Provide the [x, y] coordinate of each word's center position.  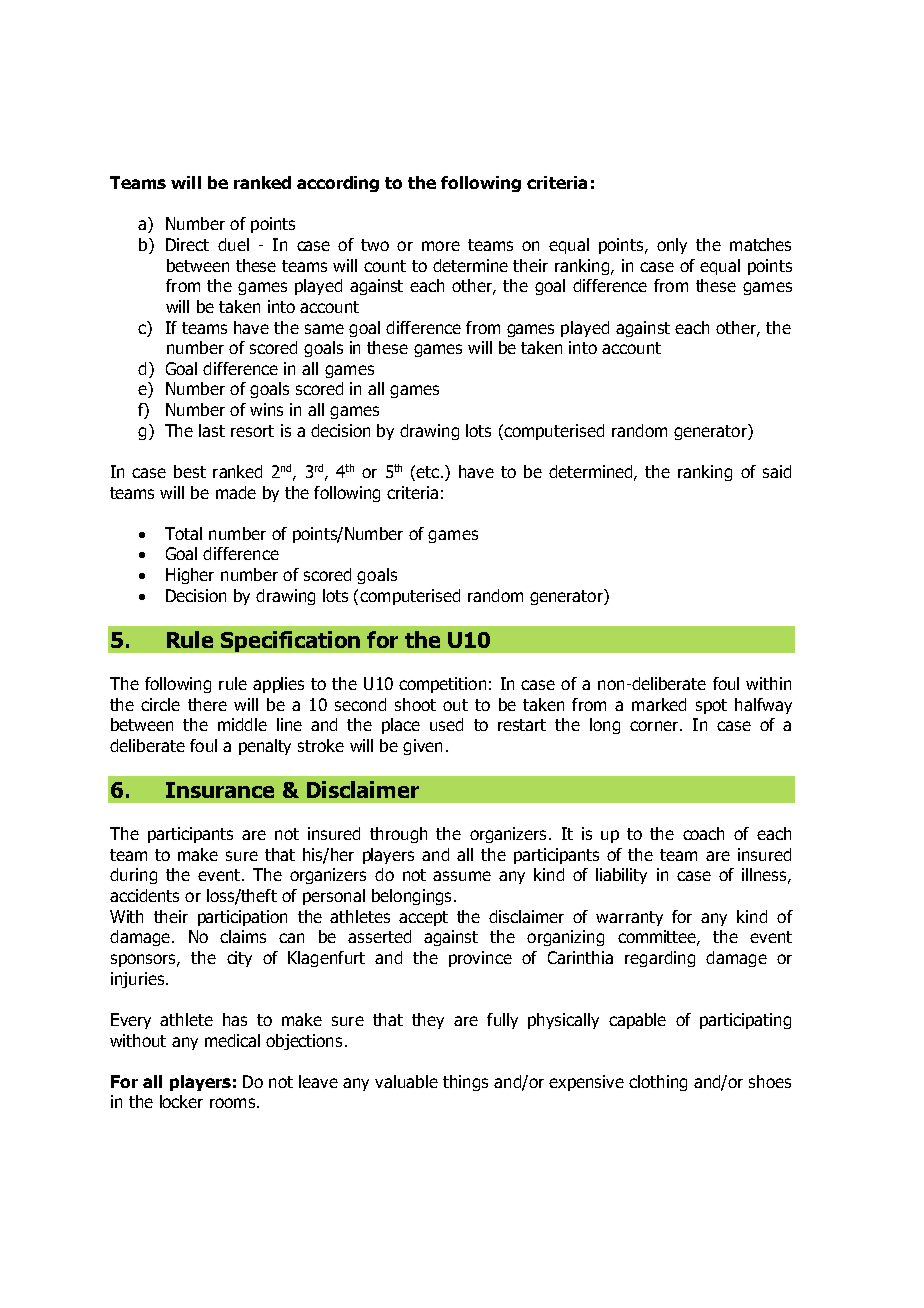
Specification [290, 641]
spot [711, 706]
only [672, 246]
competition [442, 685]
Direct [187, 244]
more [441, 246]
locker [181, 1101]
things [465, 1083]
